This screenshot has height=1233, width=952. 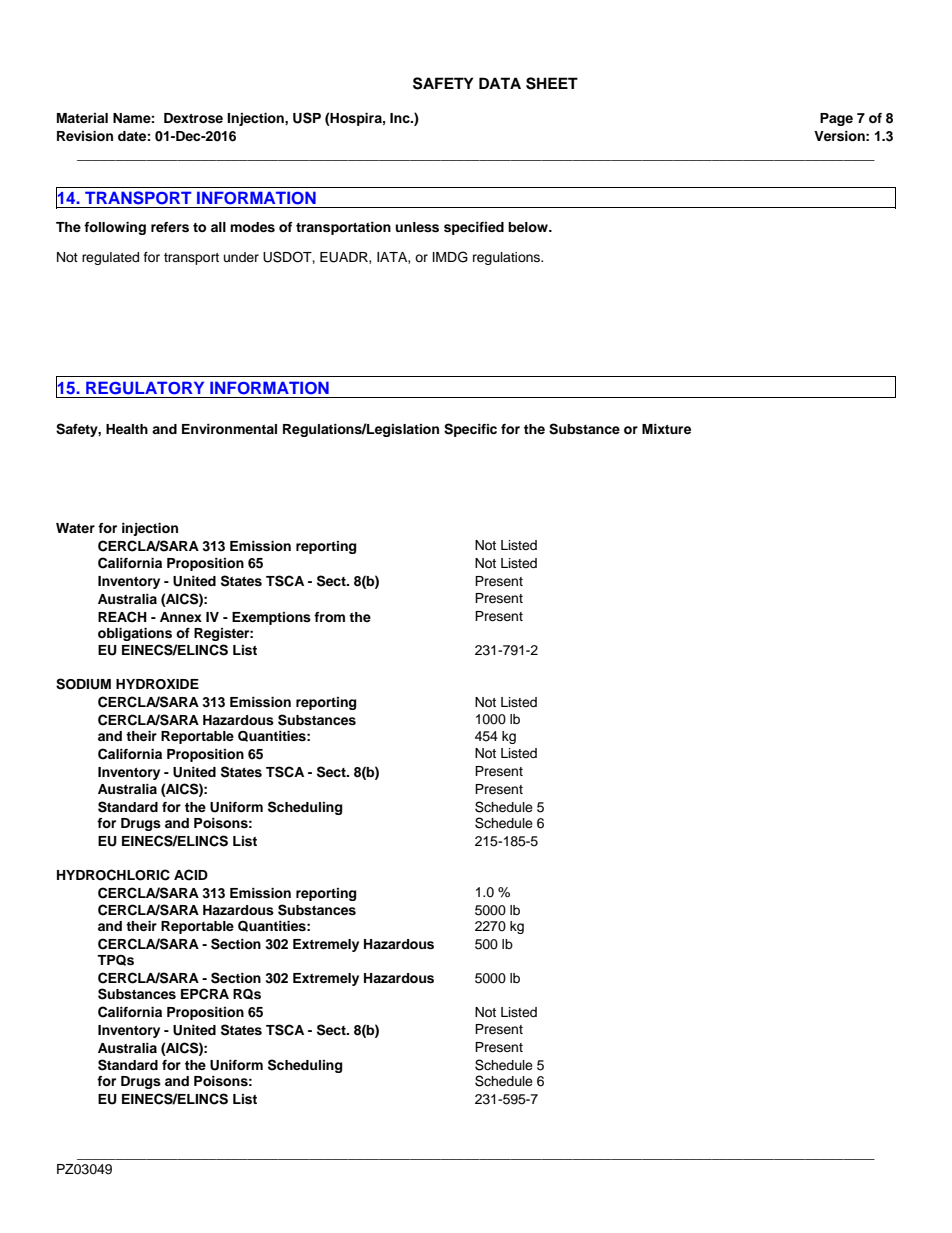 What do you see at coordinates (474, 228) in the screenshot?
I see `specified` at bounding box center [474, 228].
